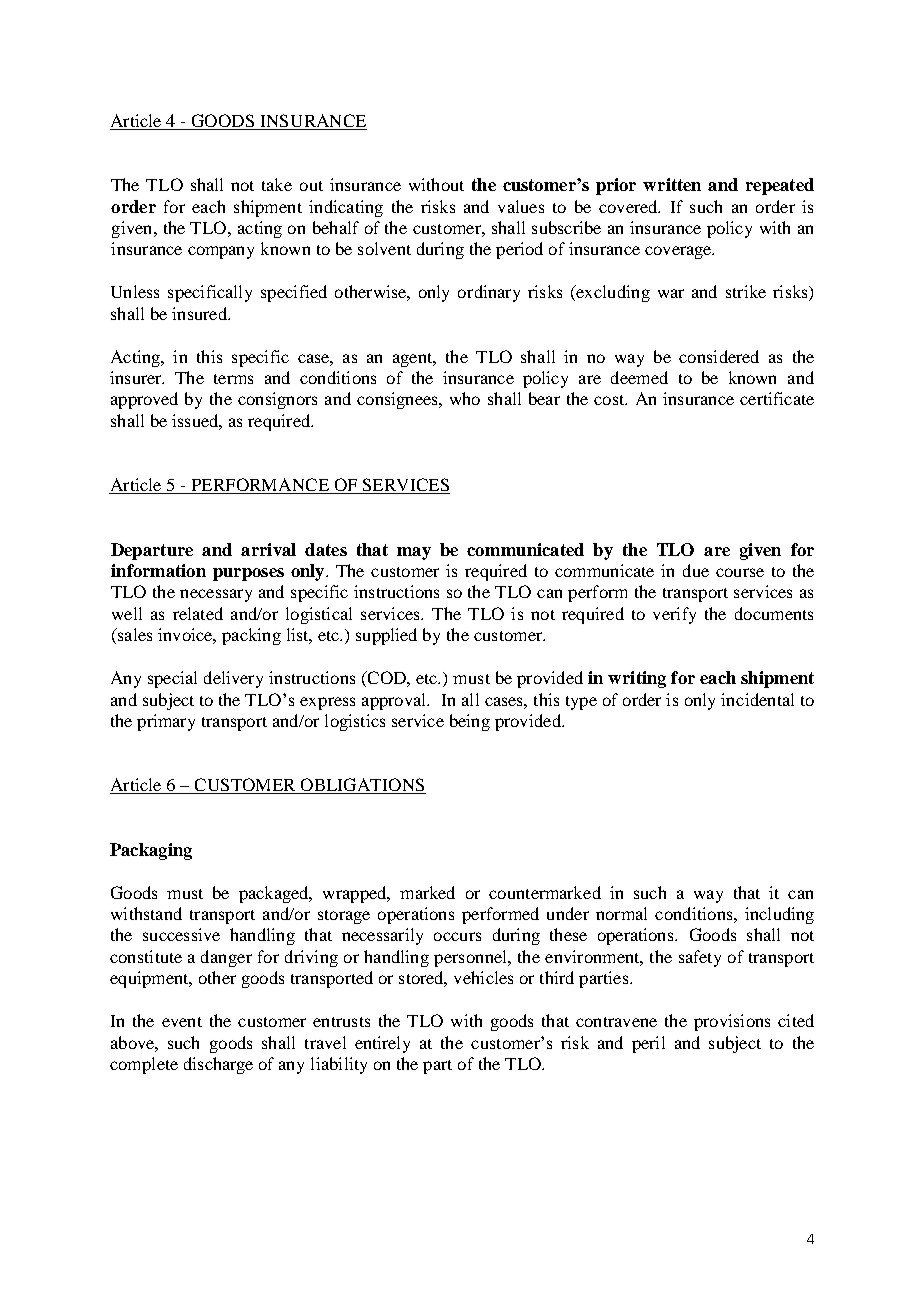  I want to click on company, so click(221, 252).
